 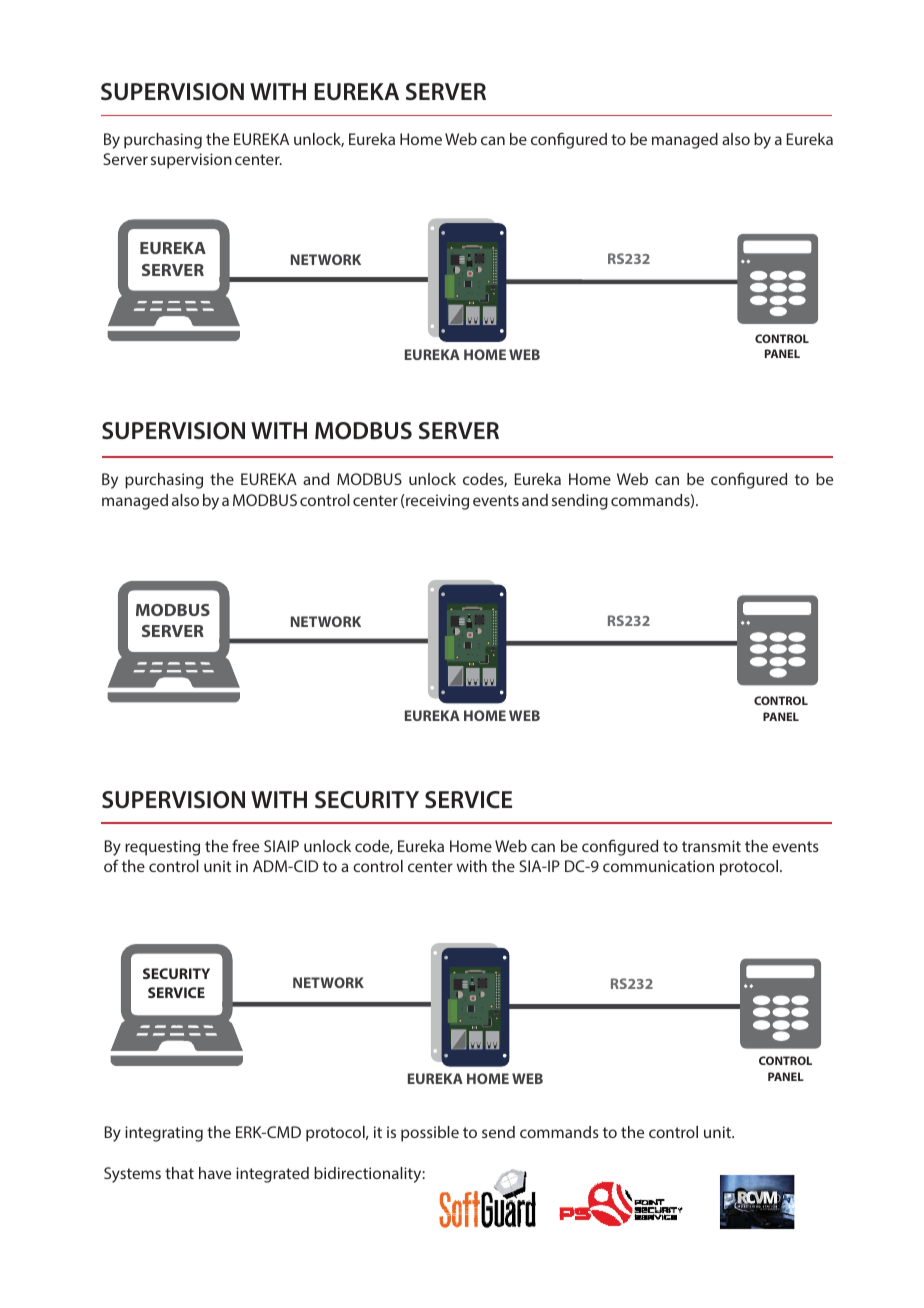 I want to click on communication, so click(x=658, y=866).
